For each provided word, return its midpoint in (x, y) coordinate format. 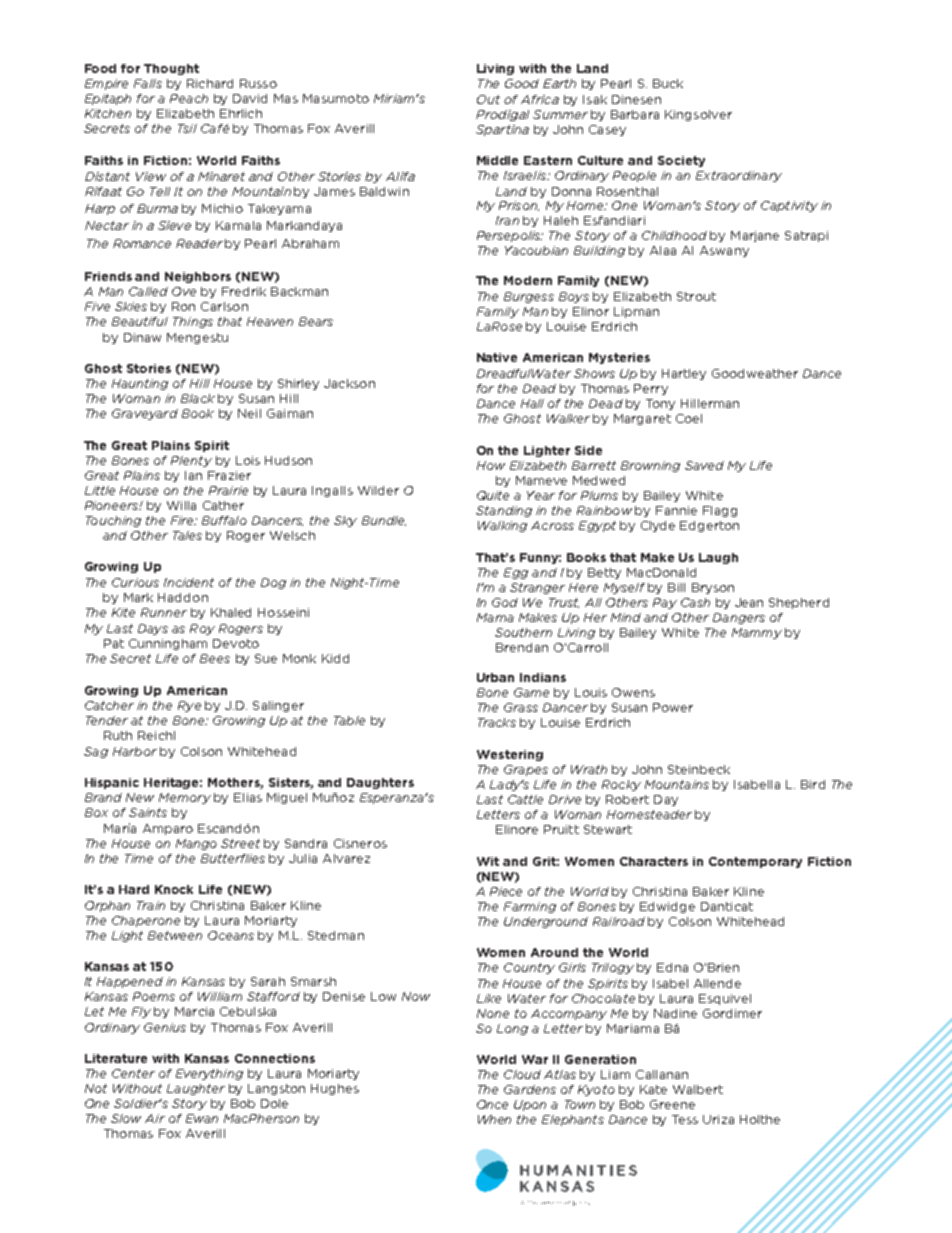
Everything (209, 1074)
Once (492, 1104)
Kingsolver (698, 115)
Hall (532, 403)
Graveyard (145, 414)
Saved (704, 465)
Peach (189, 98)
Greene (672, 1104)
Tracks (497, 722)
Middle (497, 160)
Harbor (135, 751)
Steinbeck (699, 769)
